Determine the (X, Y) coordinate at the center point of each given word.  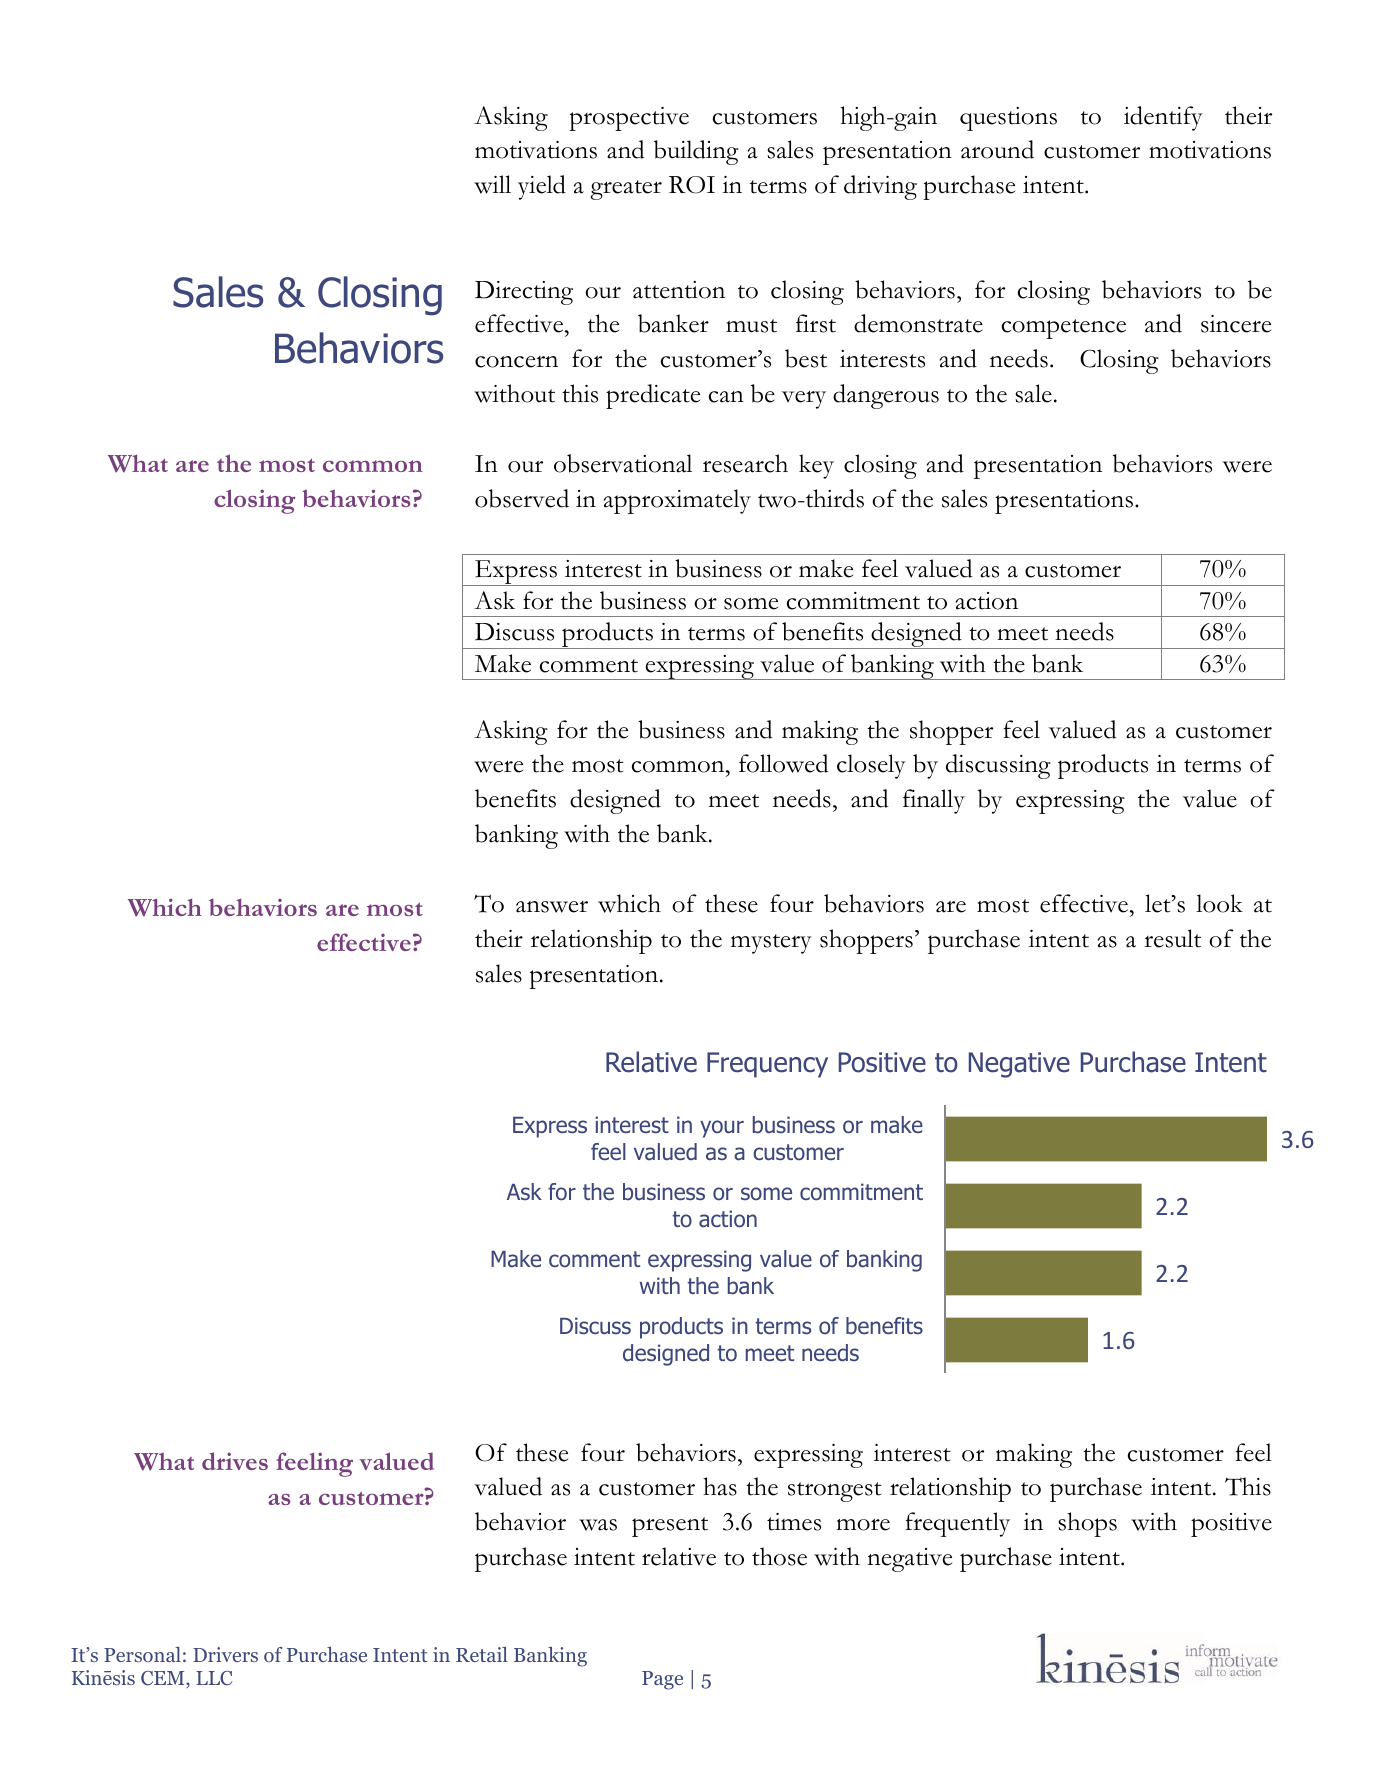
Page (662, 1680)
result (1172, 938)
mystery (771, 944)
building (696, 152)
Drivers (225, 1654)
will (492, 184)
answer (552, 907)
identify (1163, 118)
